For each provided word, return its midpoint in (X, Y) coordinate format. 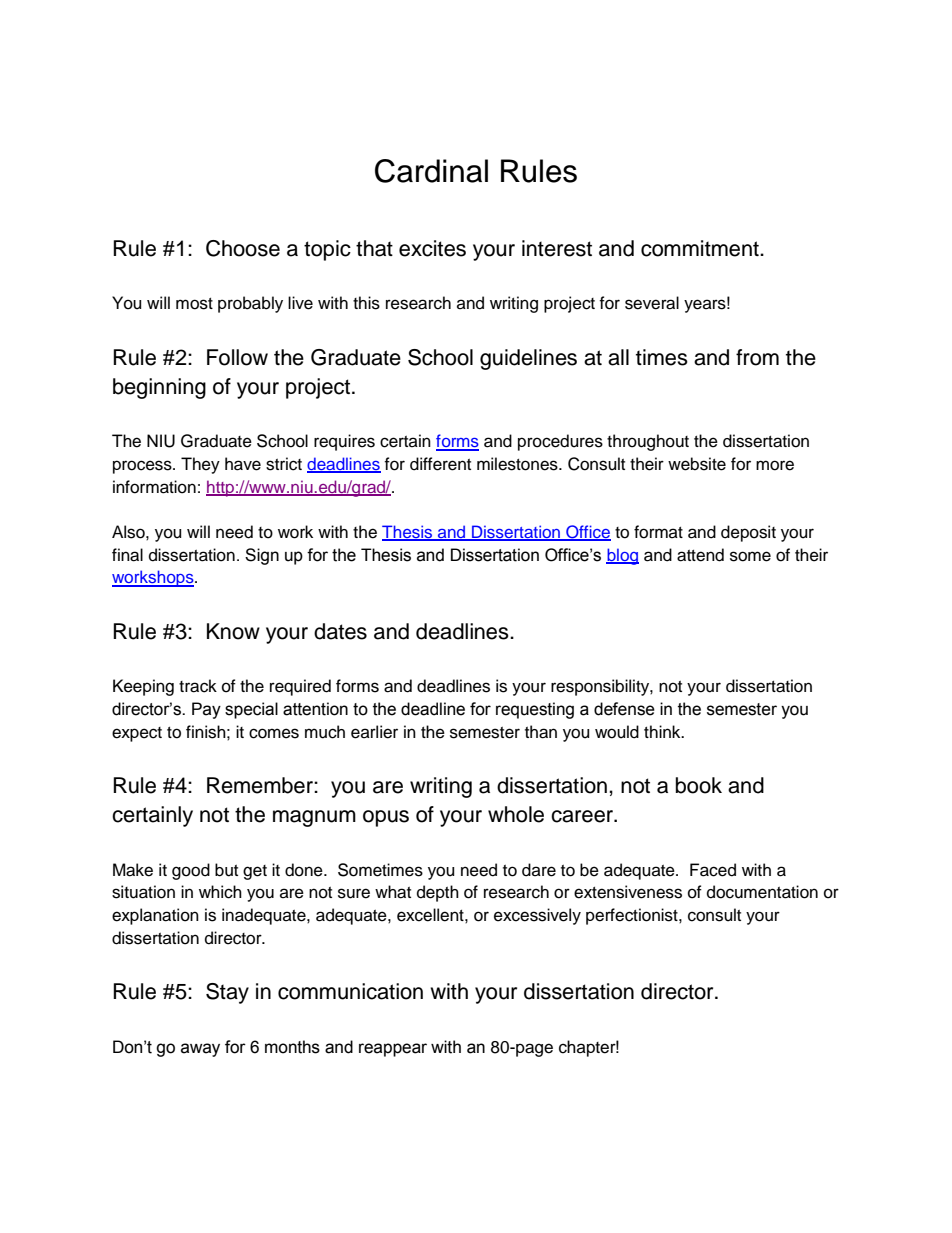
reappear (393, 1050)
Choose (243, 248)
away (200, 1050)
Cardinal (431, 171)
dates (340, 631)
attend (700, 555)
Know (233, 631)
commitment (701, 248)
